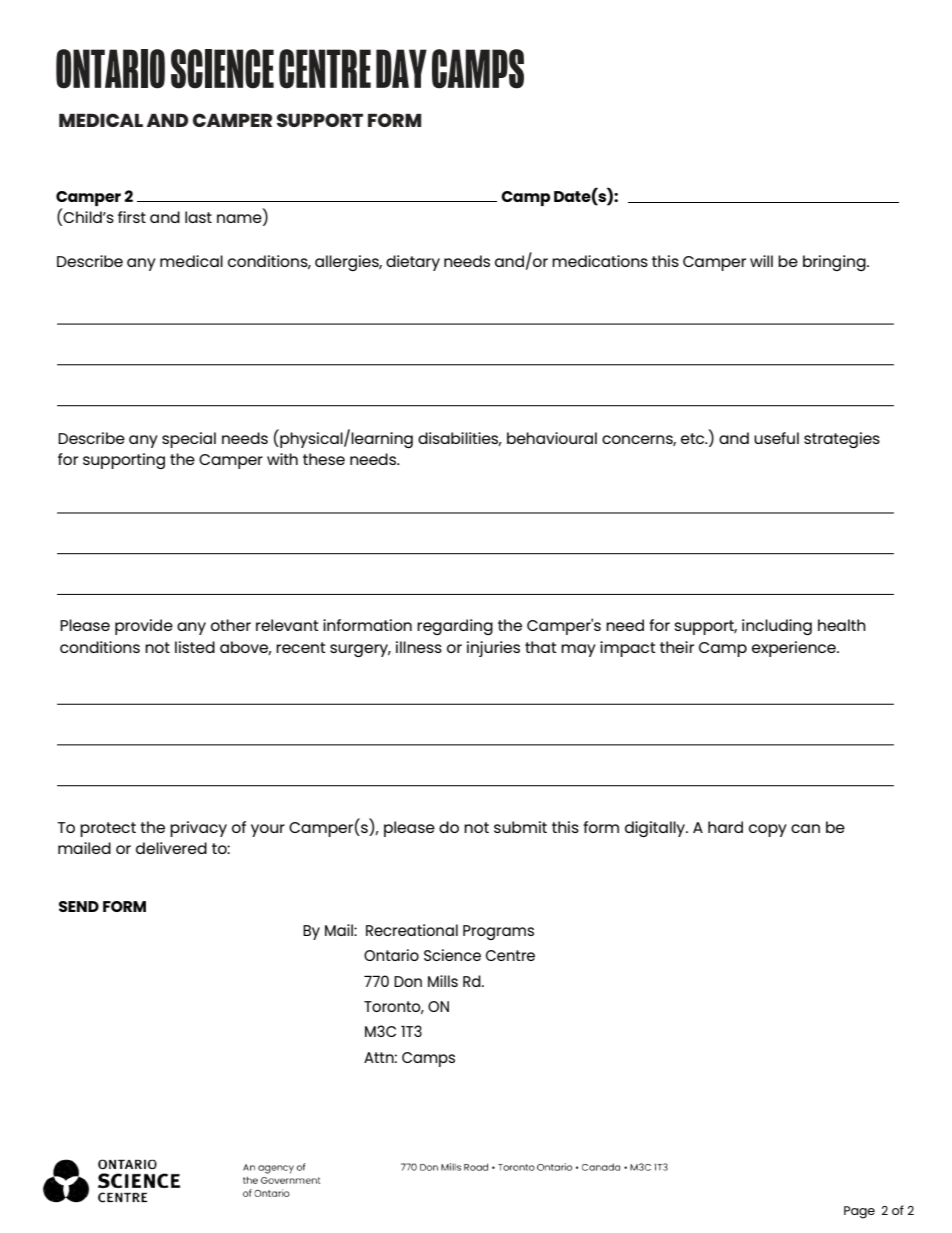 The height and width of the screenshot is (1233, 952). What do you see at coordinates (859, 1212) in the screenshot?
I see `Page` at bounding box center [859, 1212].
